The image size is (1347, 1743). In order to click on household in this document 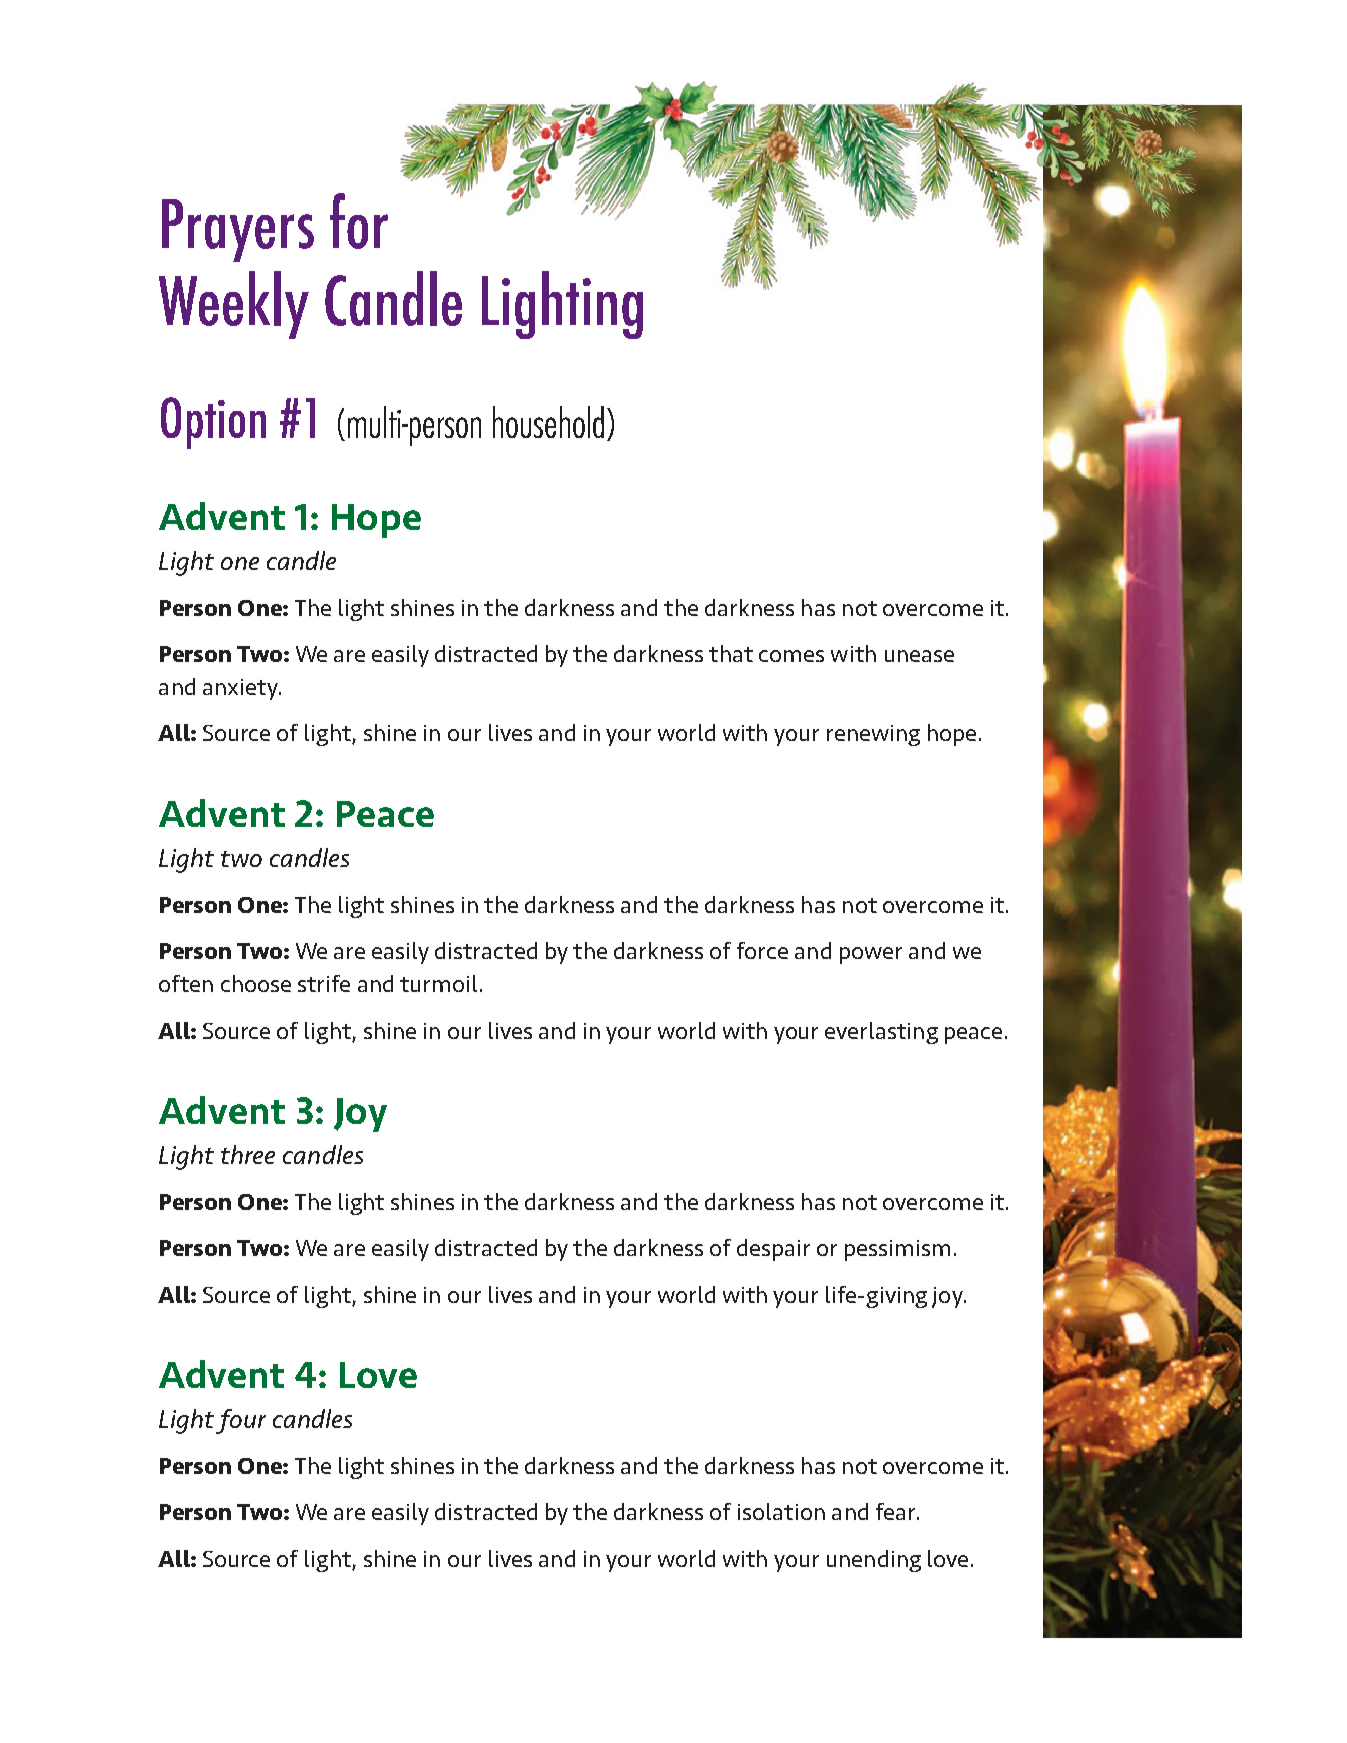, I will do `click(548, 422)`.
